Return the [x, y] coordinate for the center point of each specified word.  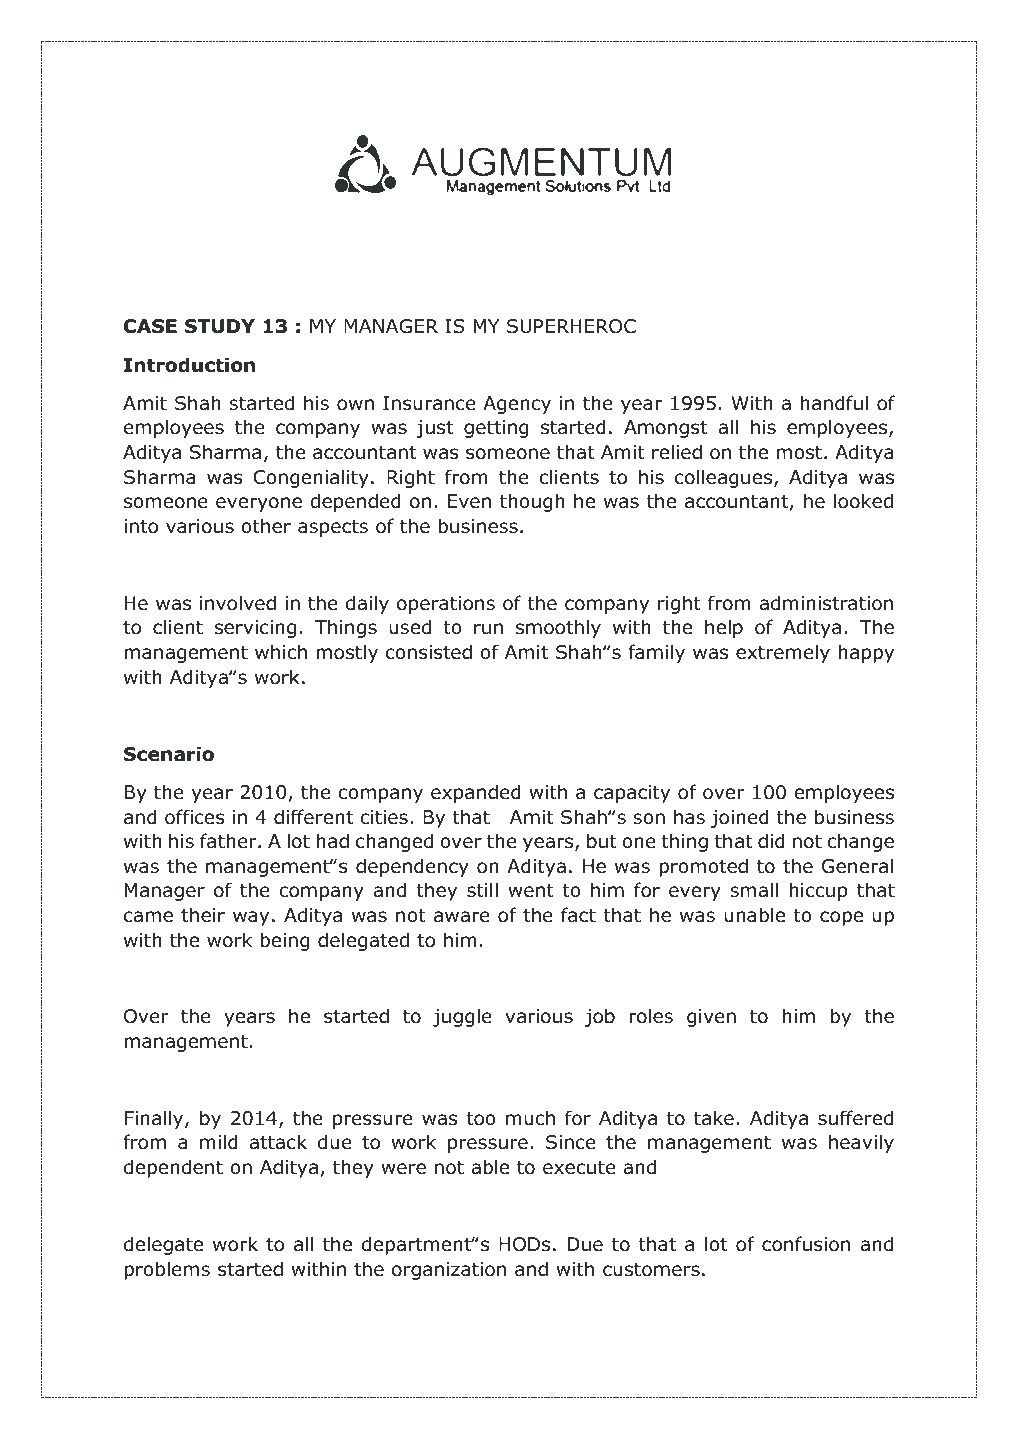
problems [167, 1270]
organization [449, 1271]
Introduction [189, 365]
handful [834, 403]
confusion [806, 1244]
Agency [517, 405]
